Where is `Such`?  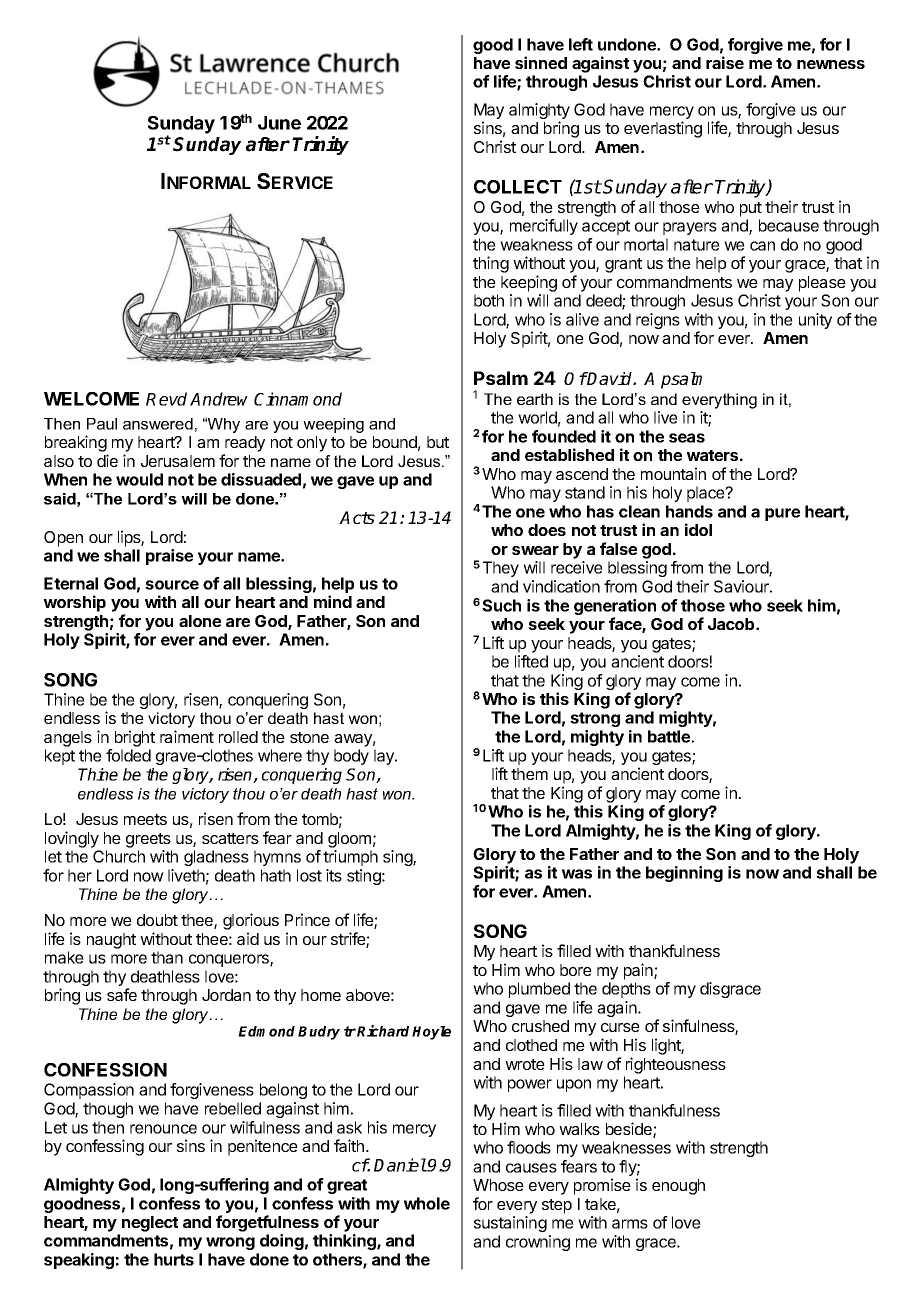
Such is located at coordinates (501, 605).
